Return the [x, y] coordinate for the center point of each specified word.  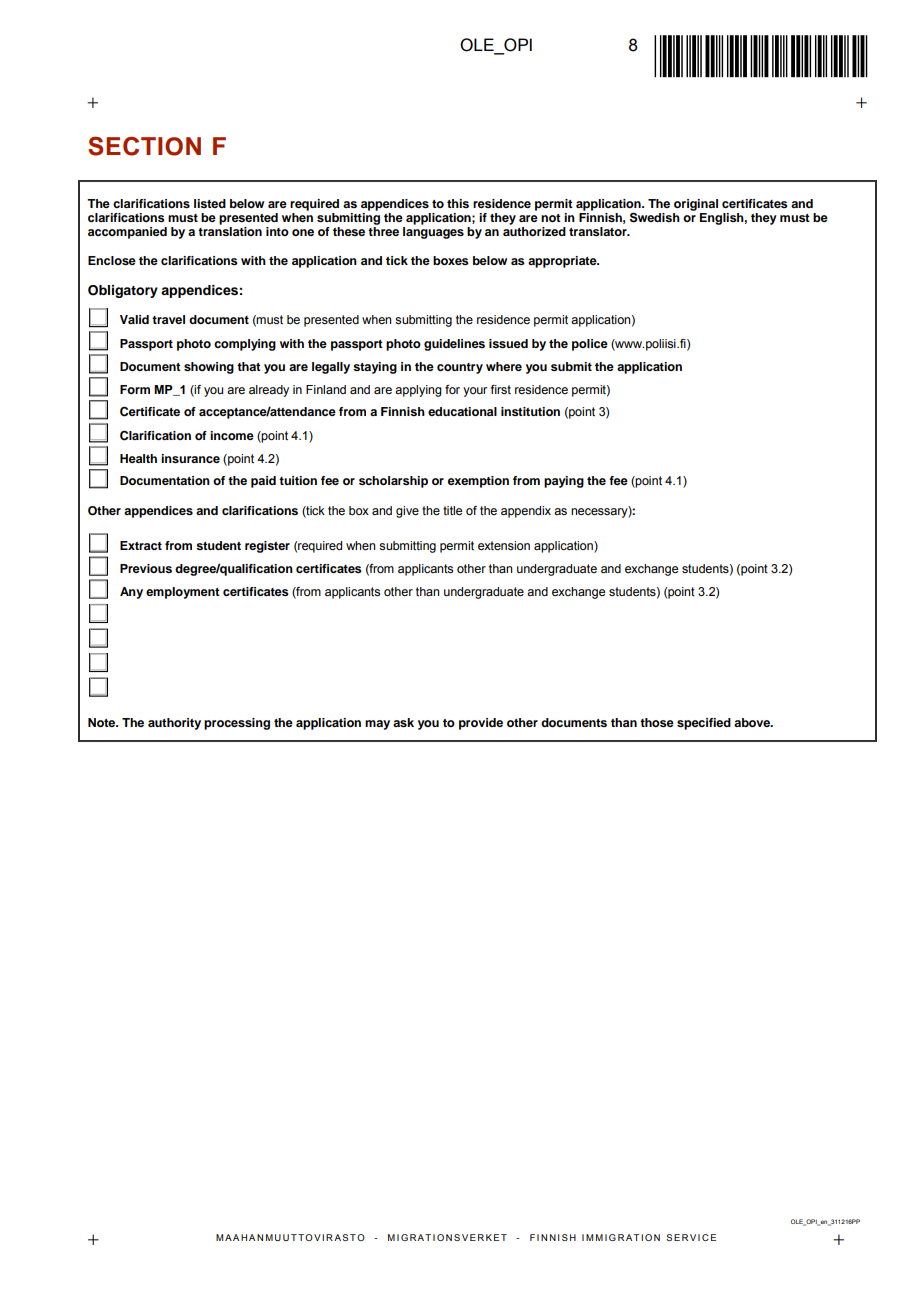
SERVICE [691, 1237]
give [407, 512]
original [696, 205]
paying [564, 482]
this [458, 203]
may [377, 725]
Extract [141, 545]
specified [704, 724]
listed [210, 203]
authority [174, 724]
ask [403, 722]
